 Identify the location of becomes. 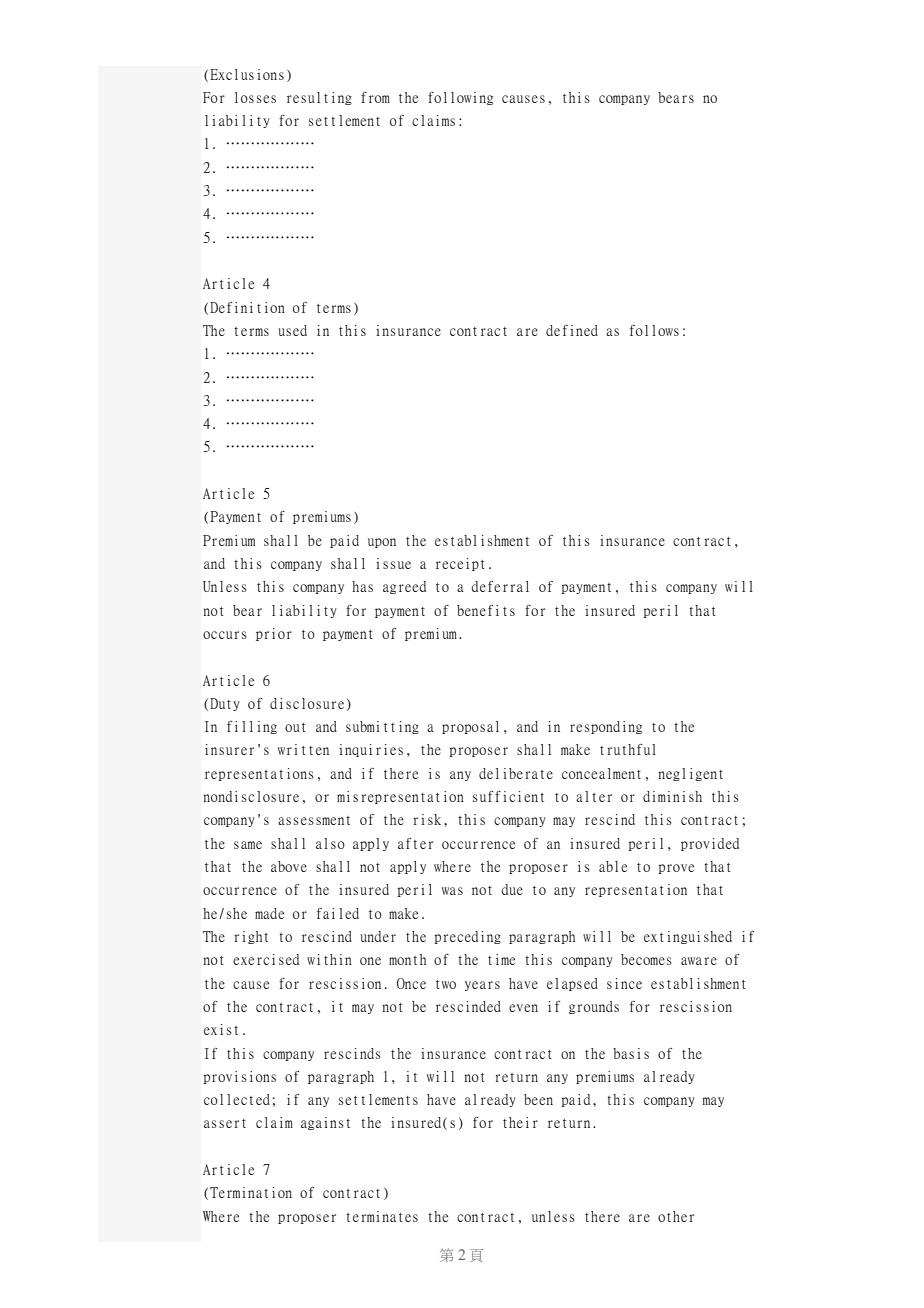
(646, 959).
